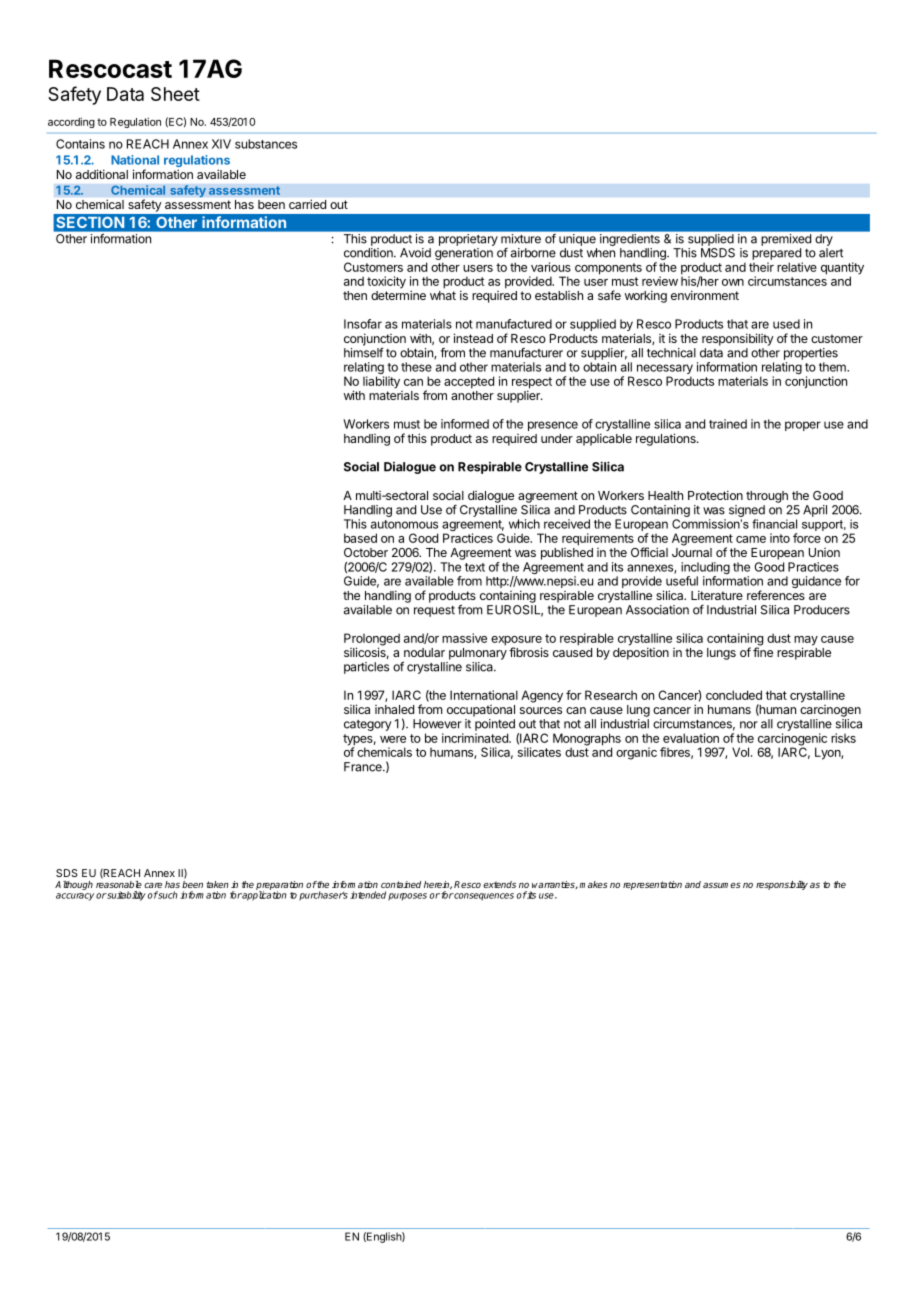  Describe the element at coordinates (175, 94) in the screenshot. I see `Sheet` at that location.
